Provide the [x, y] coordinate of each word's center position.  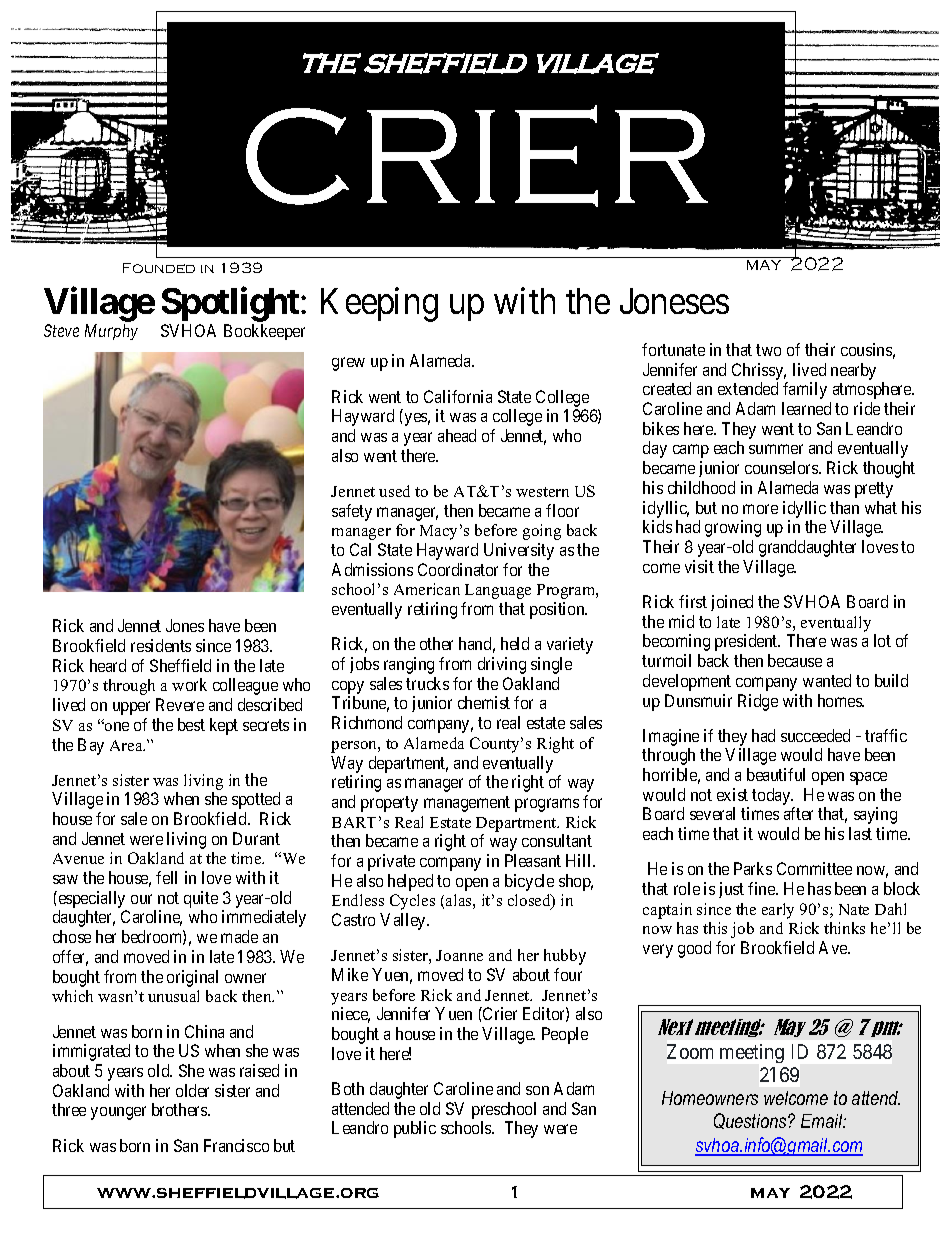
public [415, 1129]
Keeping [379, 304]
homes [841, 700]
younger [118, 1113]
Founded [159, 268]
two [768, 350]
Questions [751, 1121]
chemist [484, 702]
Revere [180, 704]
